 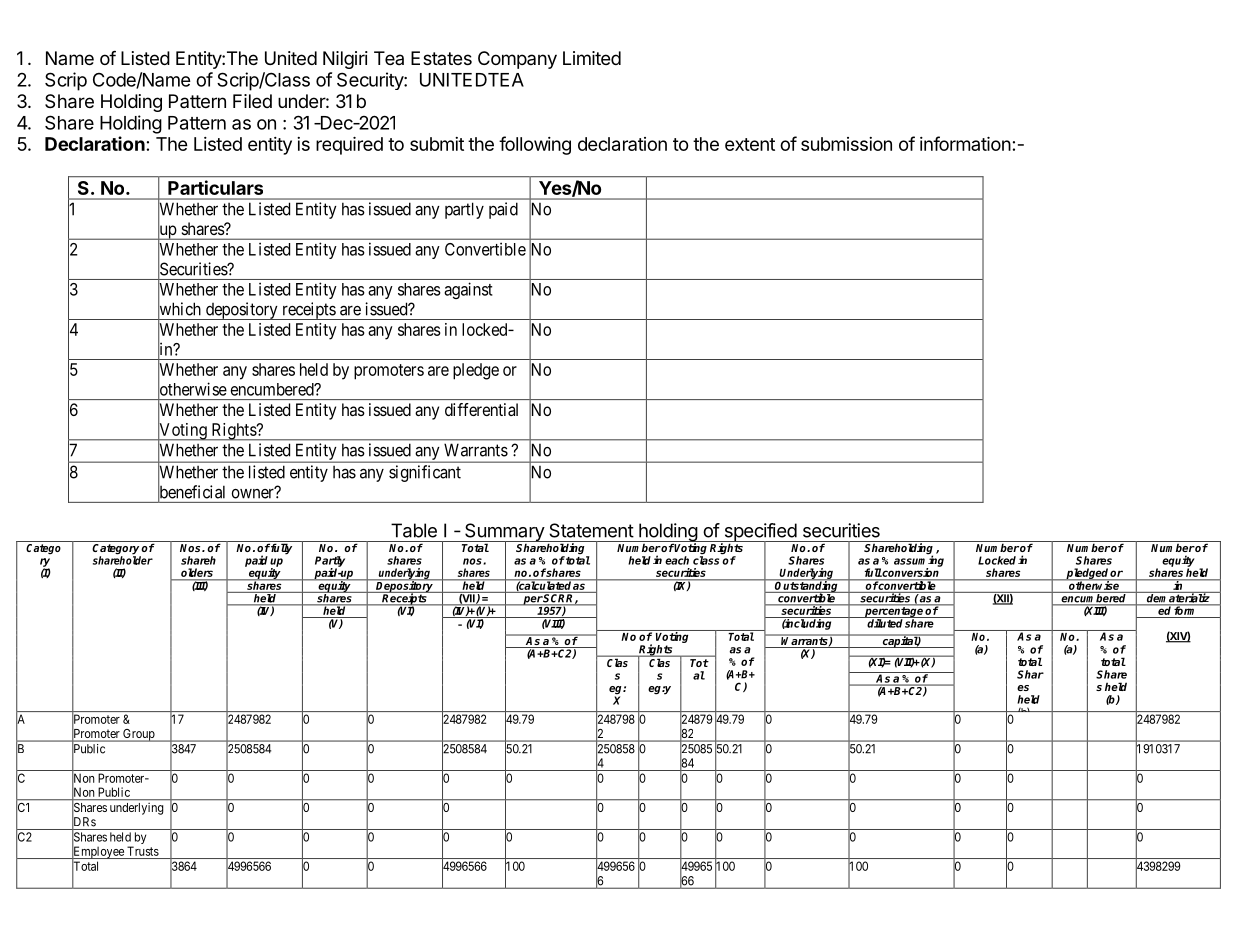 What do you see at coordinates (252, 101) in the image?
I see `Filed` at bounding box center [252, 101].
